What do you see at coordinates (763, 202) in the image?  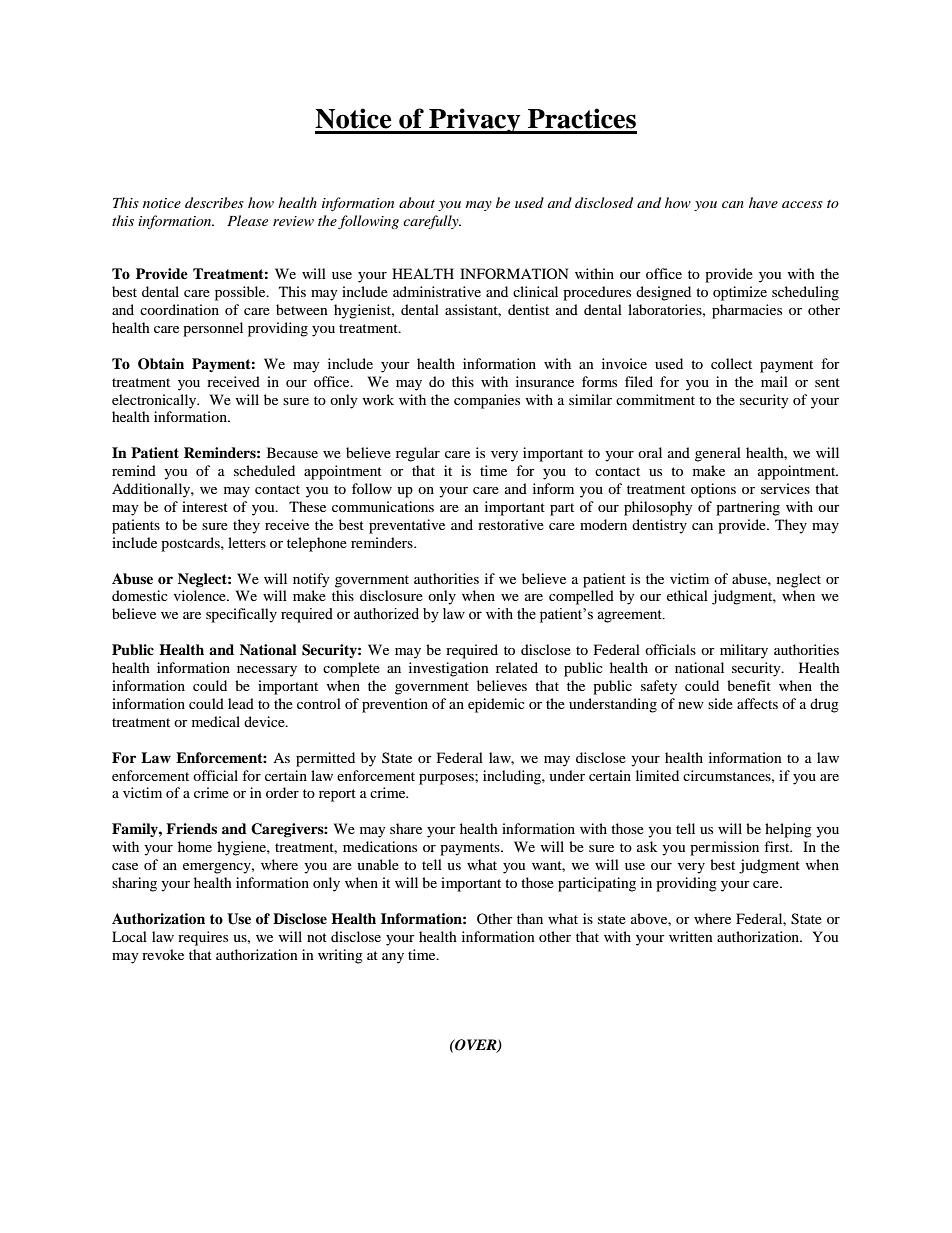 I see `have` at bounding box center [763, 202].
